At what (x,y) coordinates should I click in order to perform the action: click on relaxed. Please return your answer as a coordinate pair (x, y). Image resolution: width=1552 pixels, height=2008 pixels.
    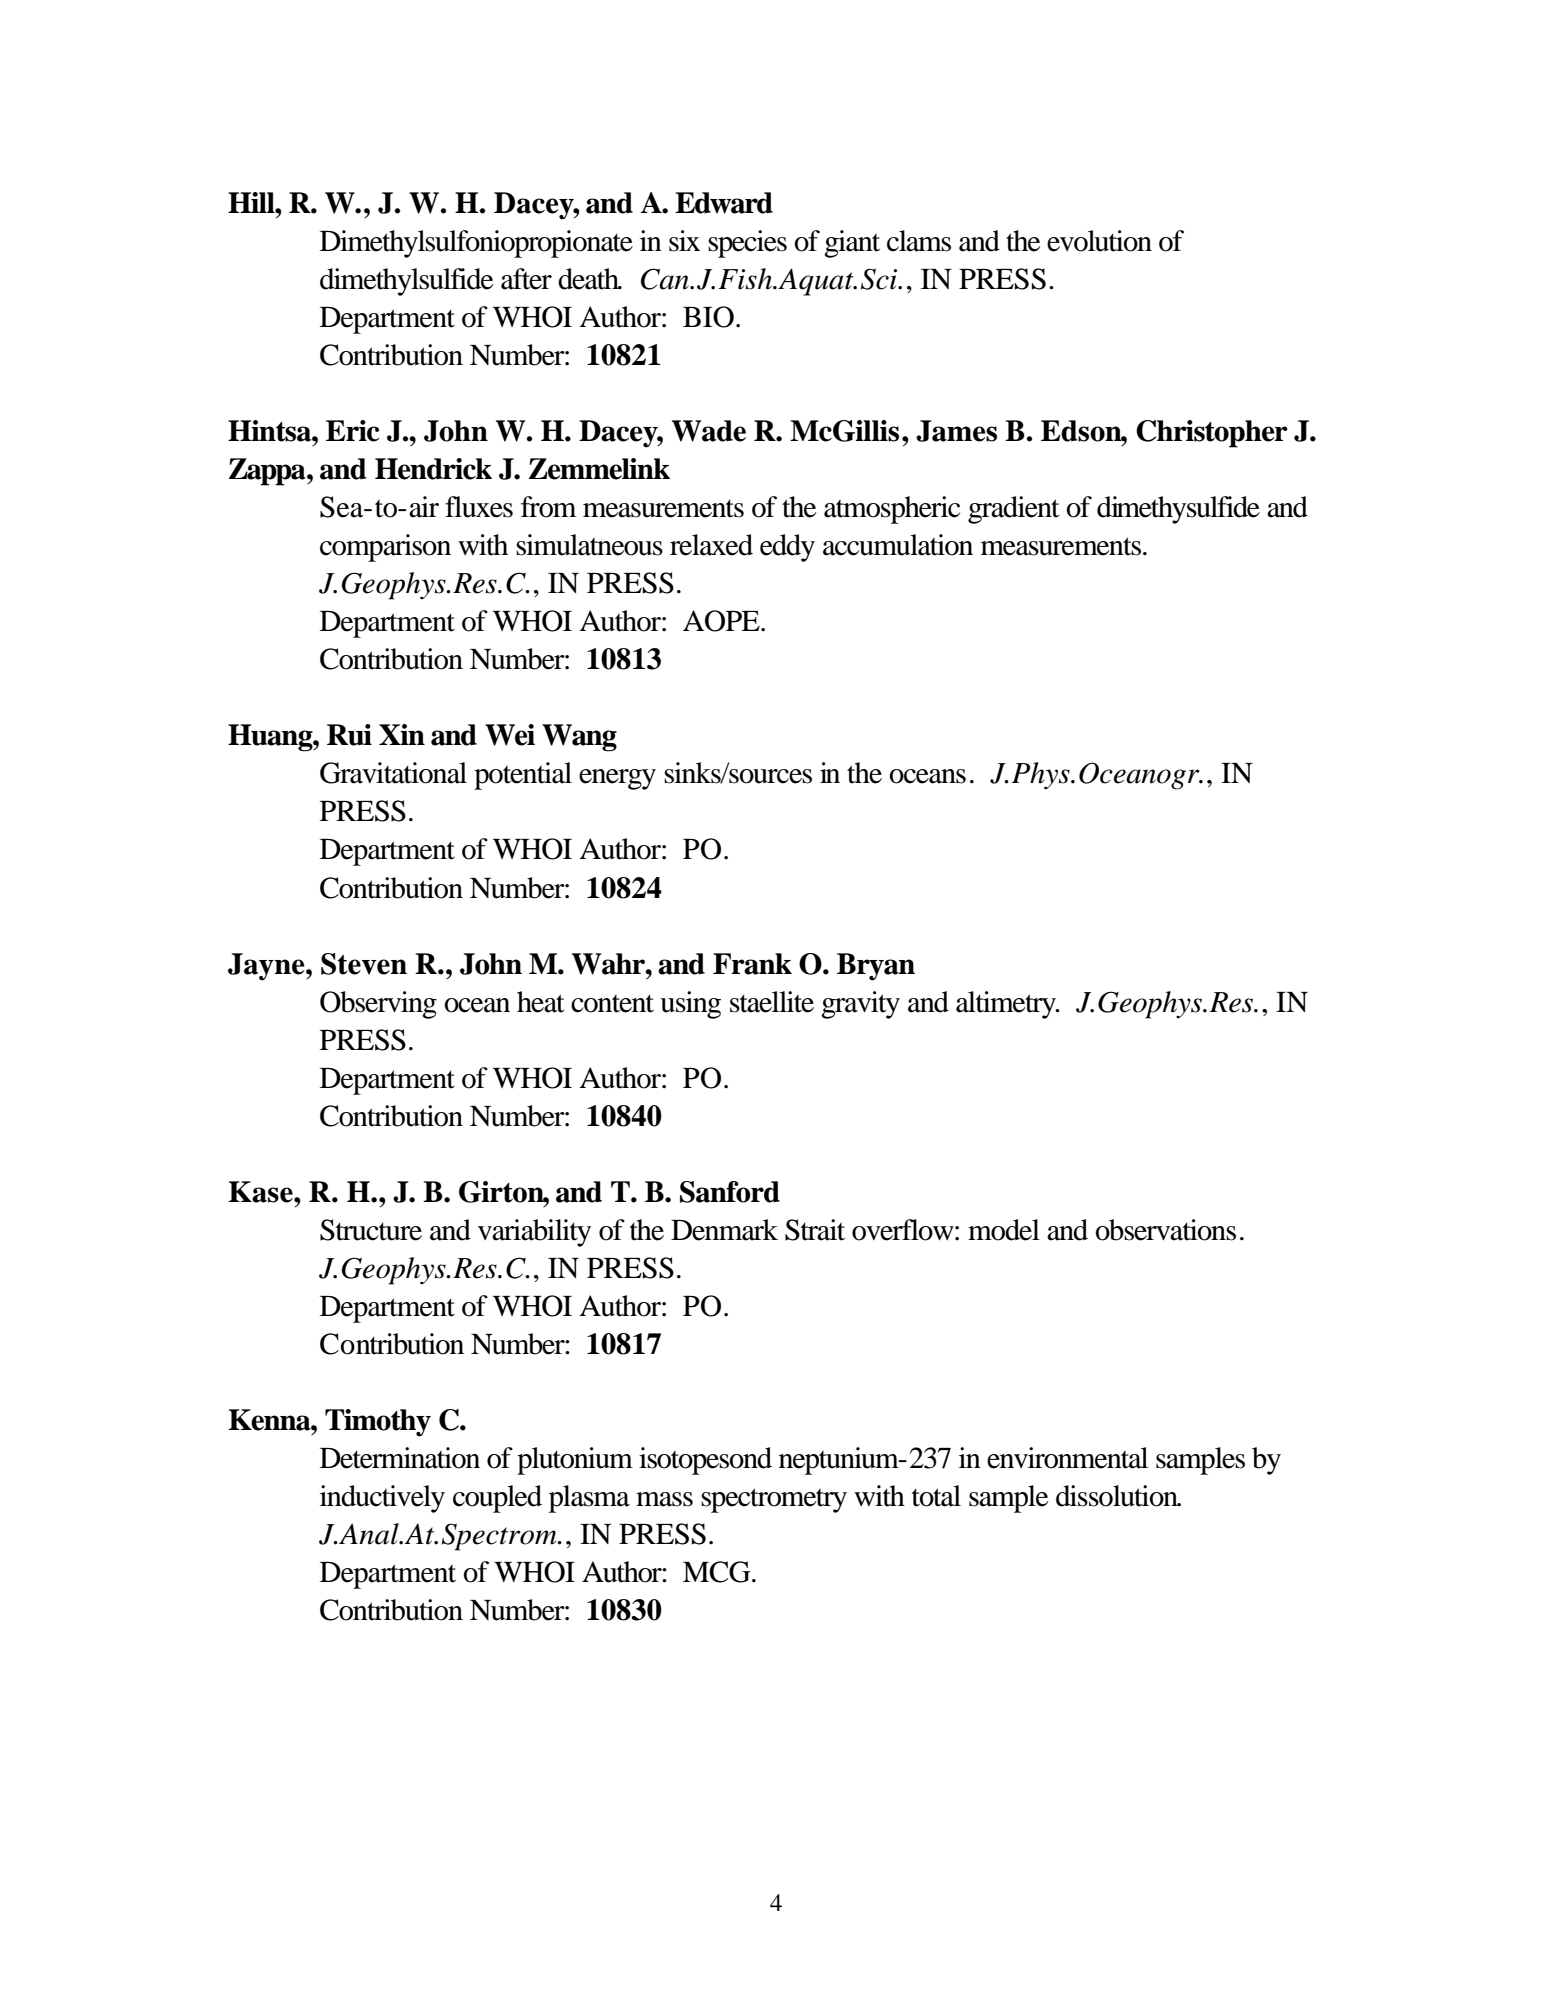
    Looking at the image, I should click on (711, 545).
